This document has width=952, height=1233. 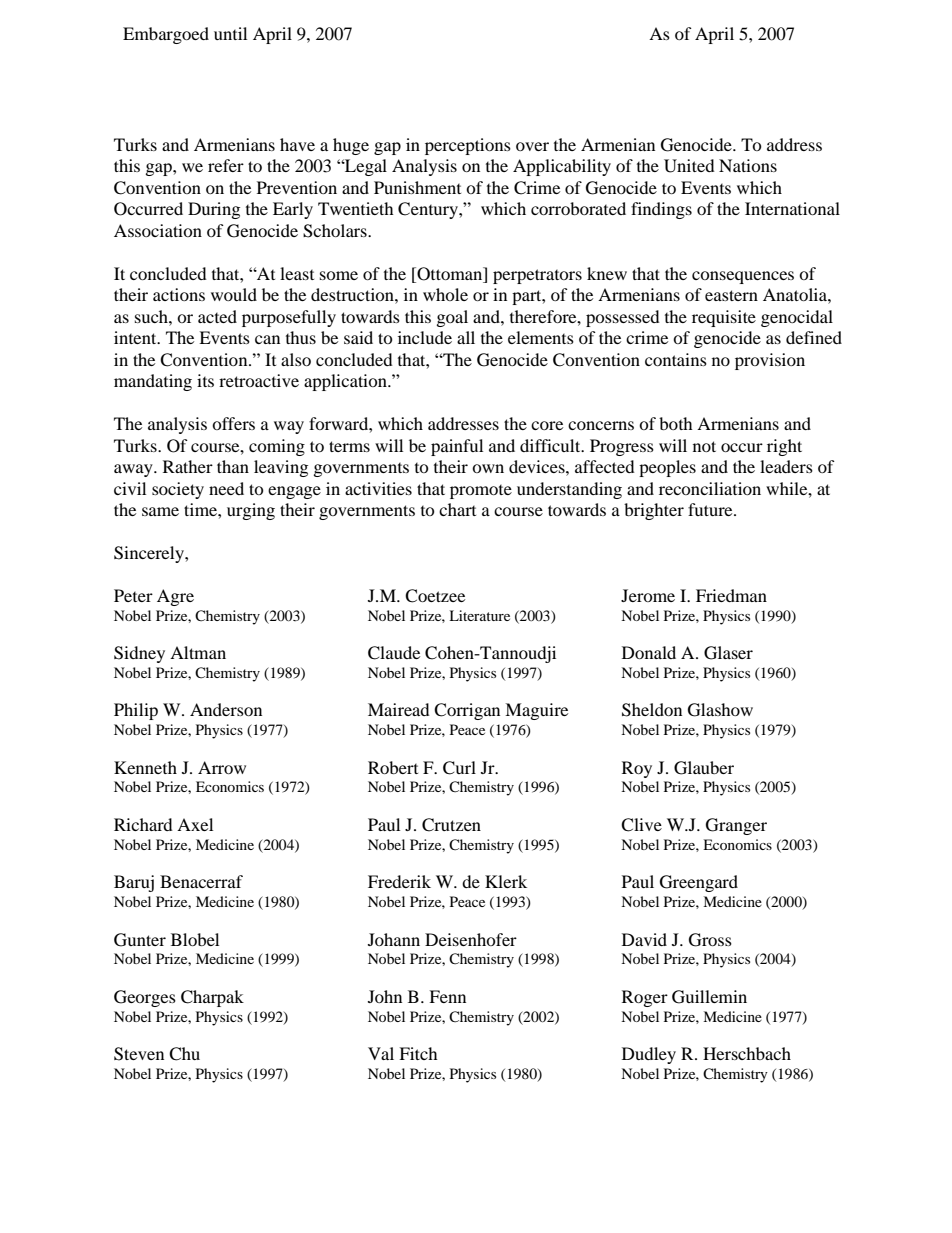 I want to click on chart, so click(x=457, y=509).
